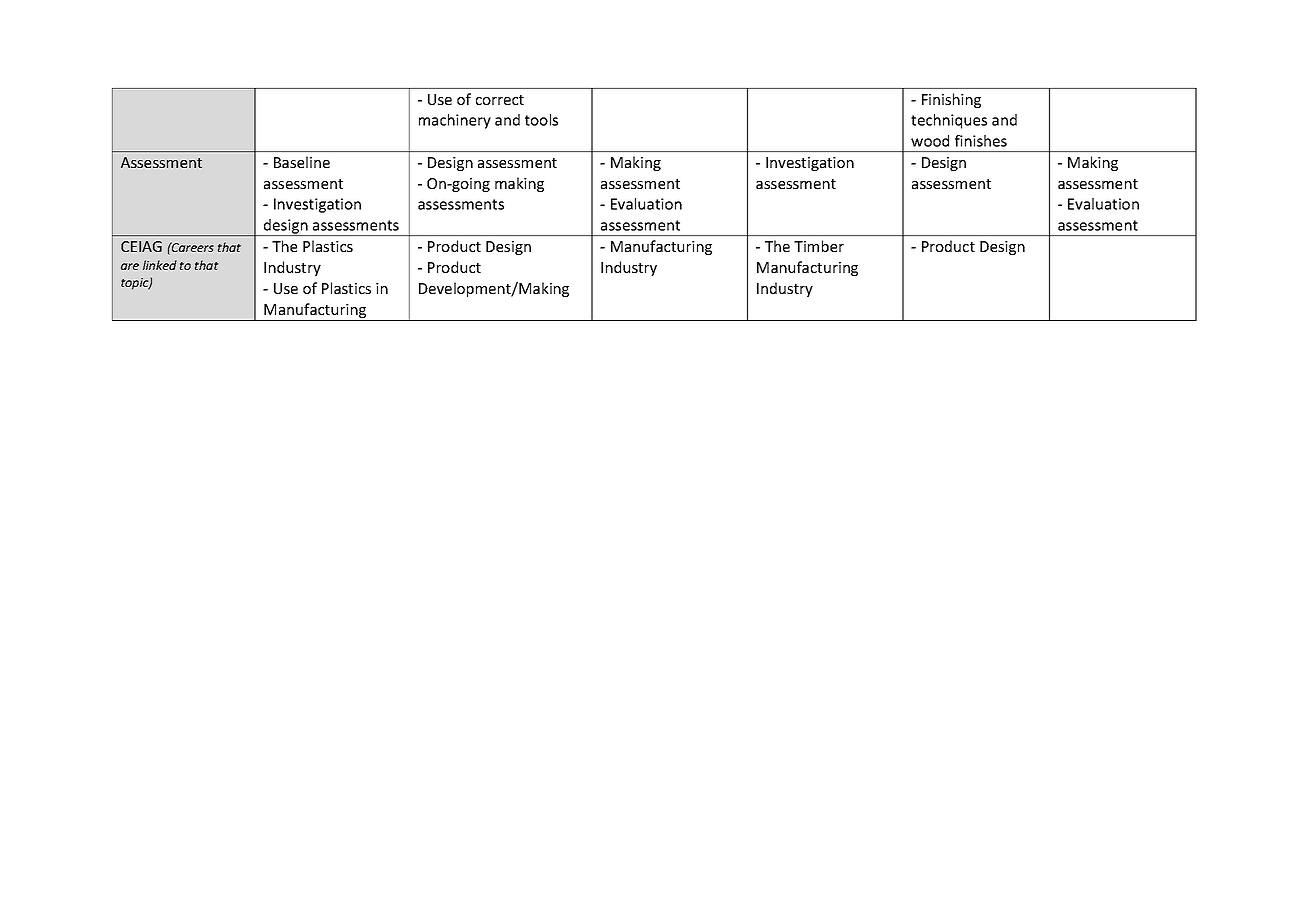  Describe the element at coordinates (500, 100) in the screenshot. I see `correct` at that location.
